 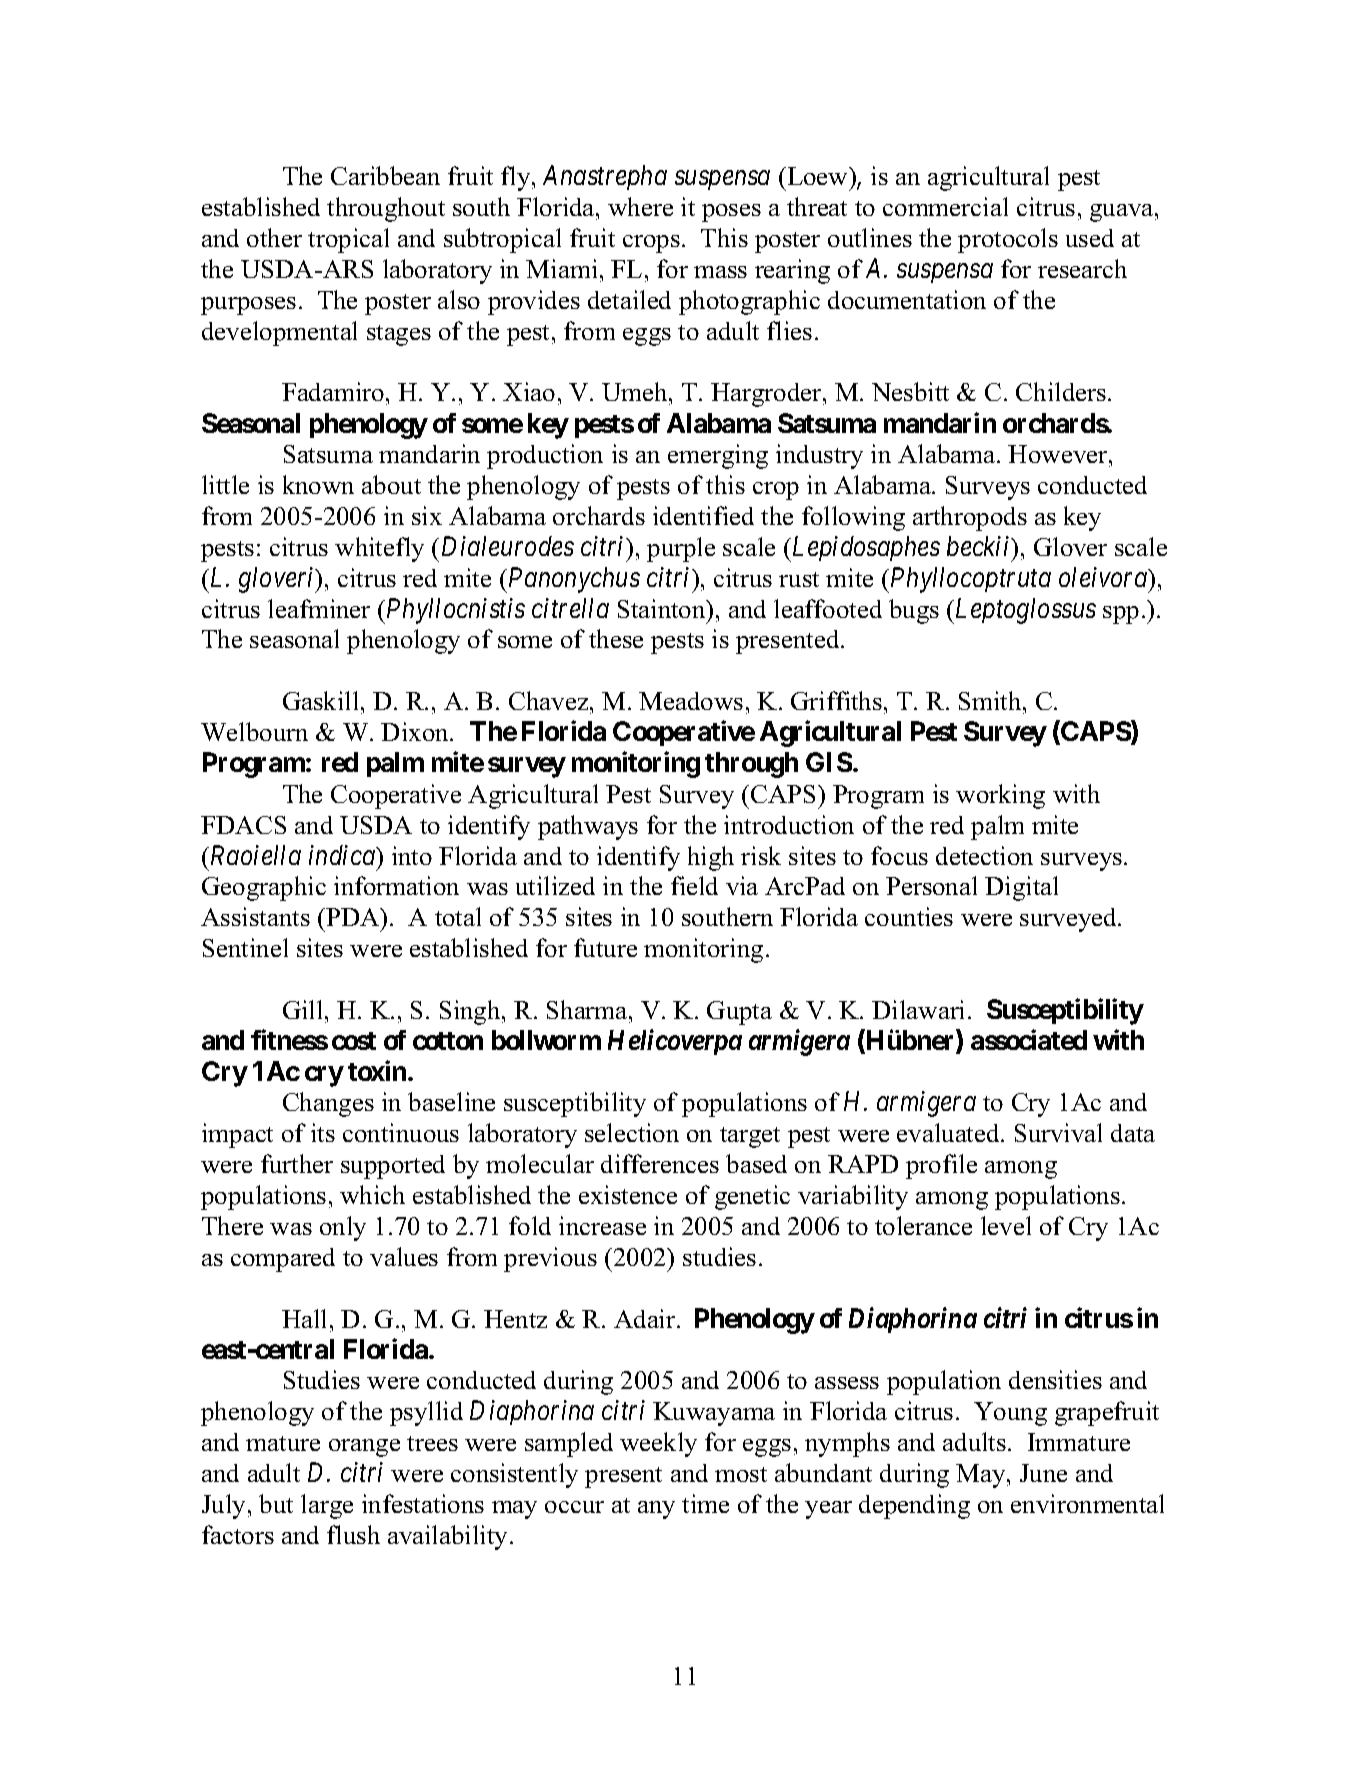 I want to click on where, so click(x=640, y=206).
